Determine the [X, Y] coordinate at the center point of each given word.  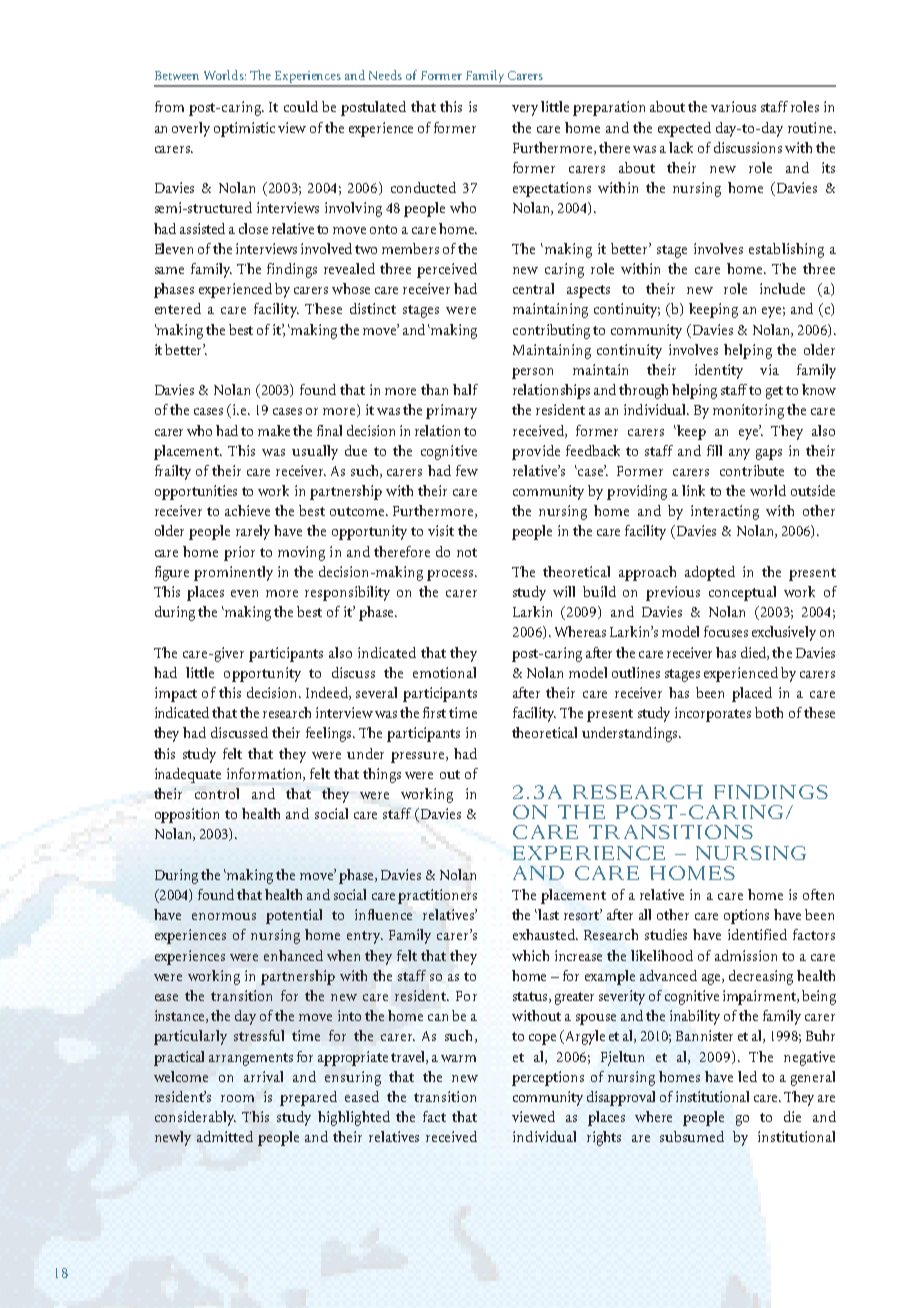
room [237, 1098]
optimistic [244, 129]
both [769, 712]
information [265, 774]
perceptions [548, 1078]
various [733, 106]
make [274, 430]
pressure [419, 757]
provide [536, 452]
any [739, 454]
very [525, 110]
